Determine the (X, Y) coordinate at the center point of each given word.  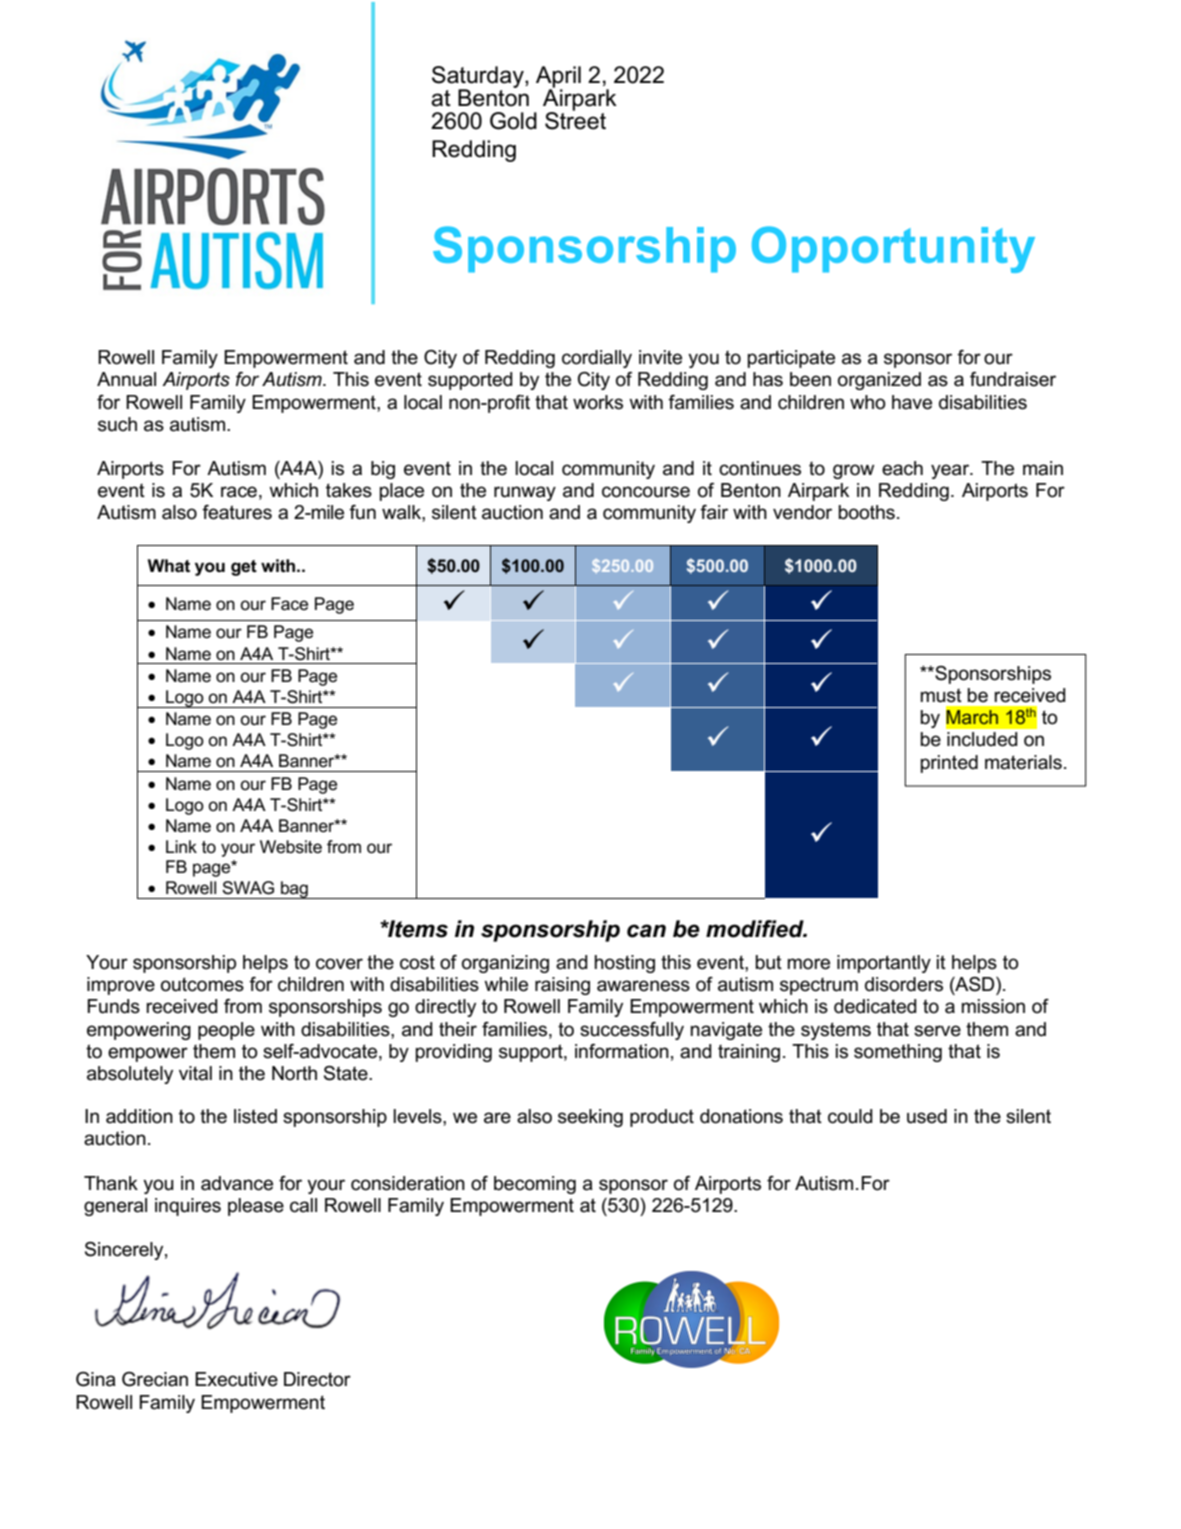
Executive (236, 1379)
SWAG (248, 888)
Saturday (479, 78)
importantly (884, 964)
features (237, 512)
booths (866, 512)
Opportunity (893, 249)
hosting (625, 964)
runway (525, 493)
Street (575, 120)
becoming (535, 1185)
